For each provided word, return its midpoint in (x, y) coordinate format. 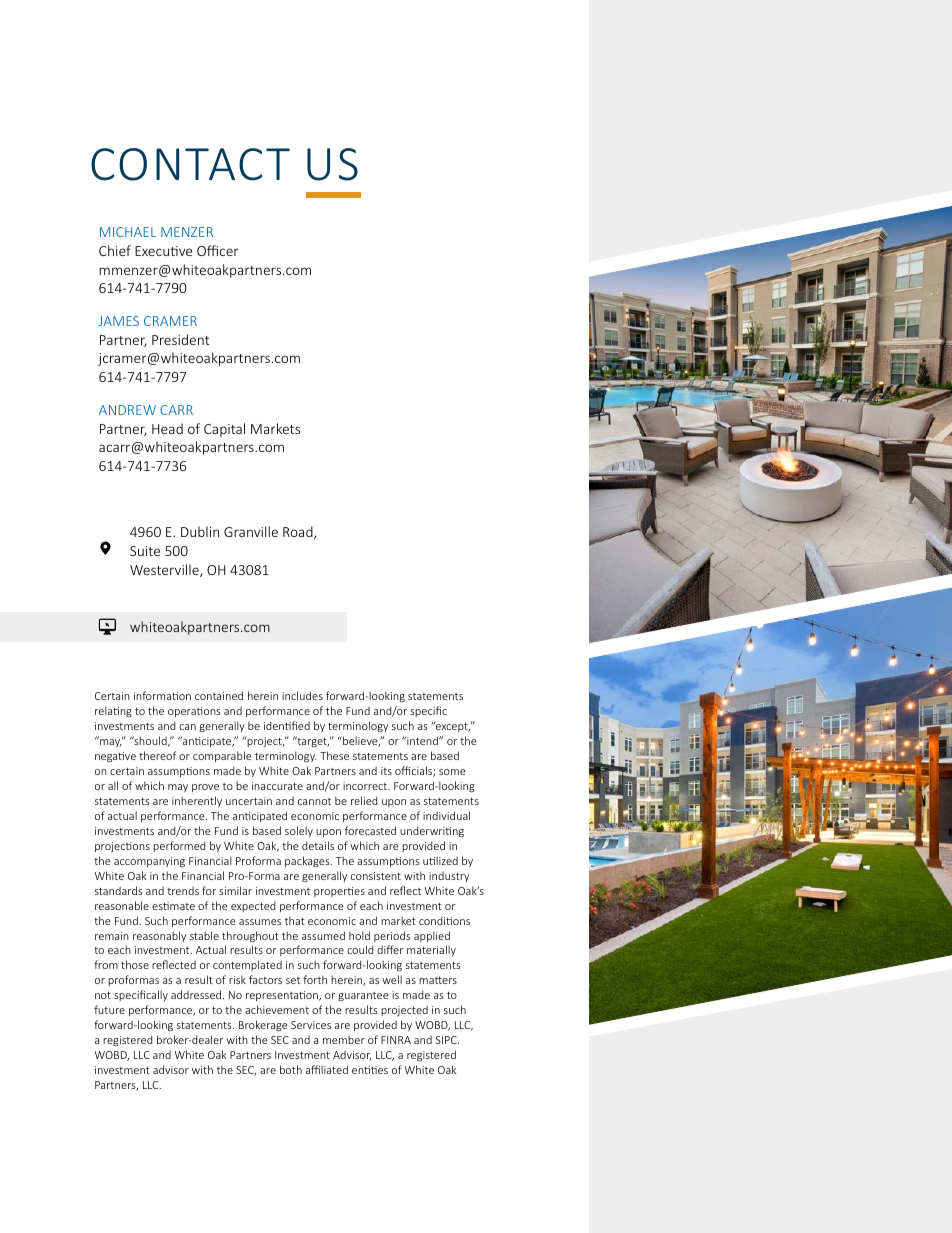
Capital (224, 430)
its (386, 771)
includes (302, 695)
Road (299, 532)
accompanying (149, 862)
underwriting (432, 831)
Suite (145, 551)
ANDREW (127, 410)
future (109, 1009)
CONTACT (190, 164)
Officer (218, 250)
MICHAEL (128, 232)
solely (299, 831)
